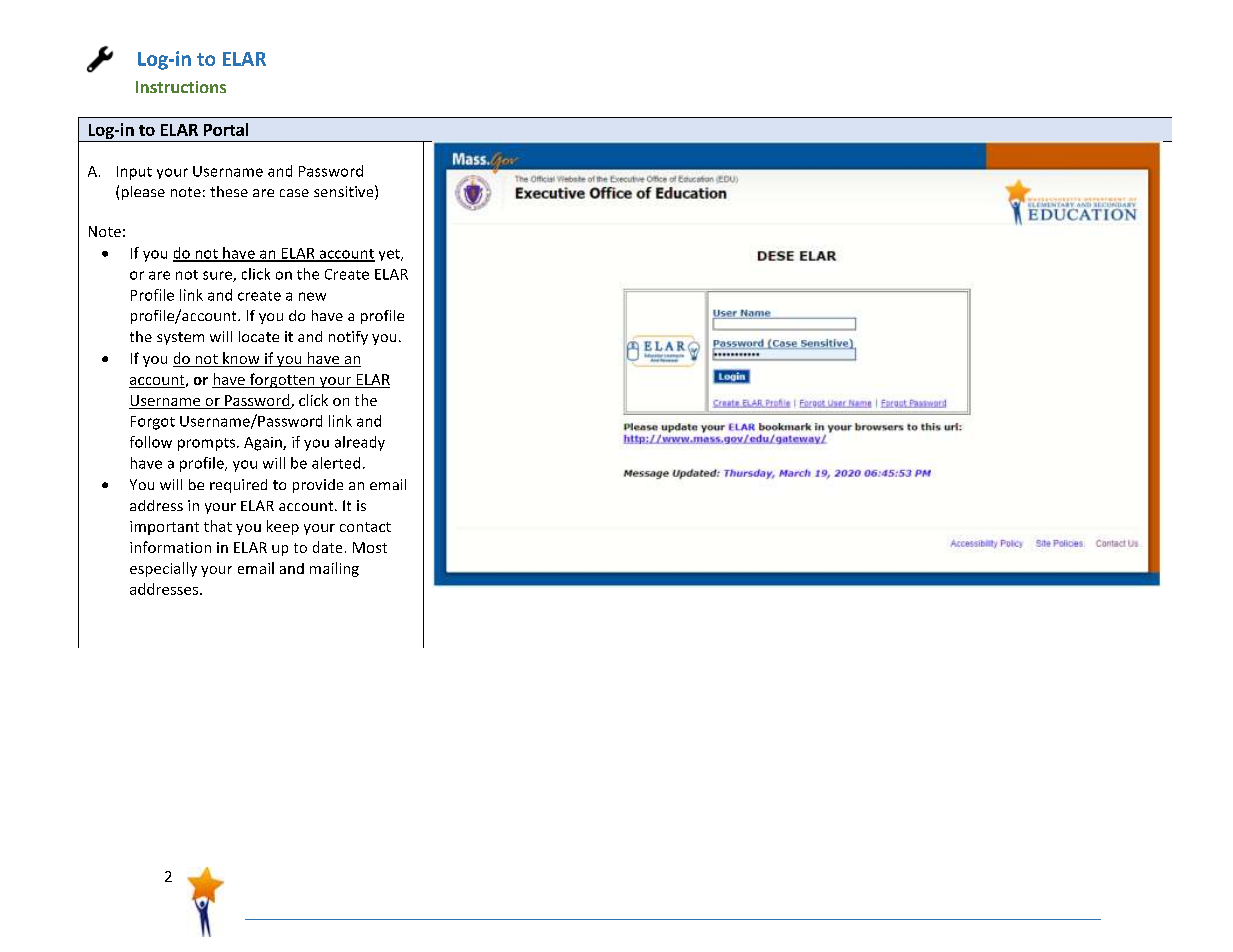 This screenshot has height=952, width=1233. What do you see at coordinates (181, 87) in the screenshot?
I see `Instructions` at bounding box center [181, 87].
